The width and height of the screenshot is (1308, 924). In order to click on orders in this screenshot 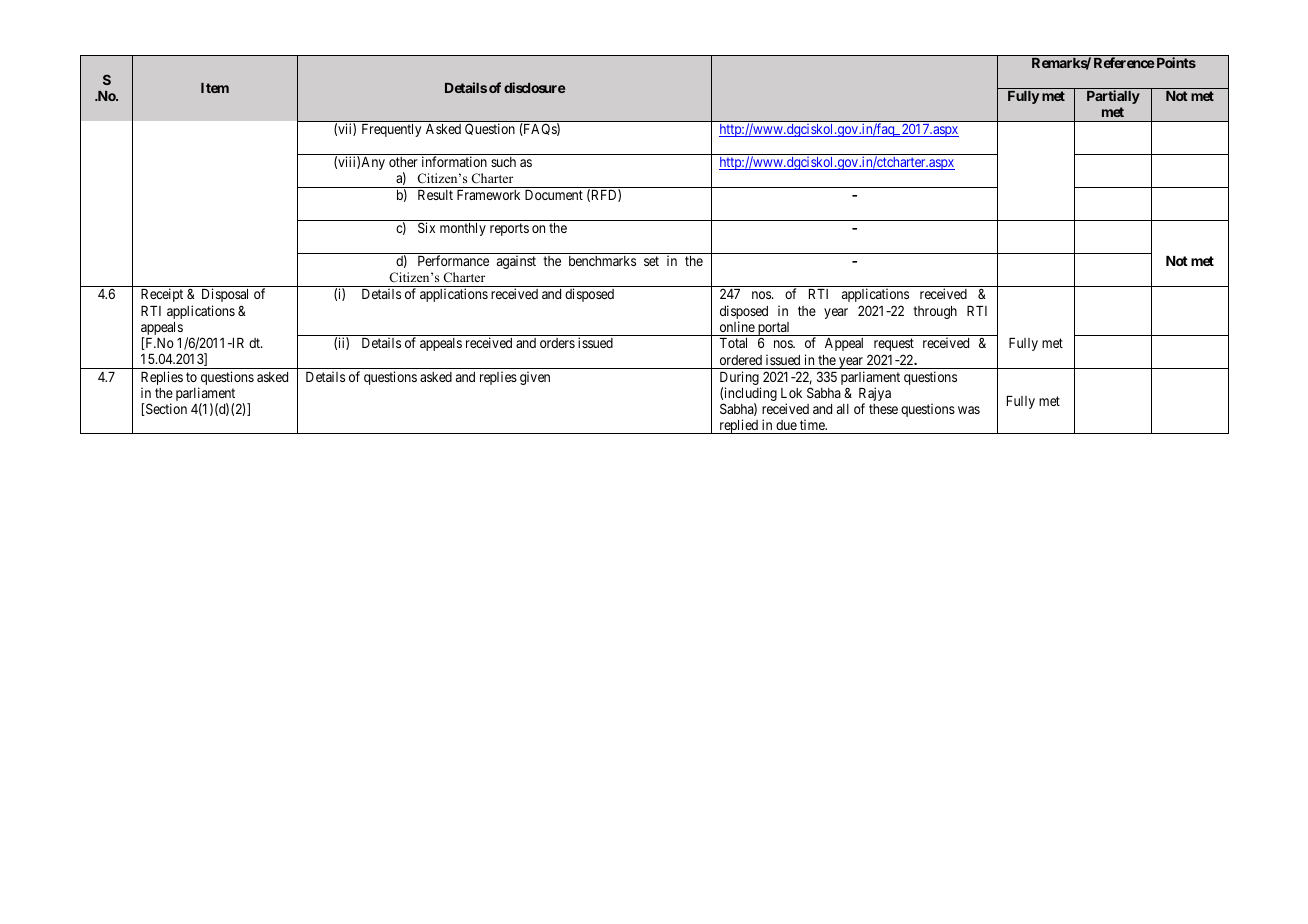, I will do `click(557, 343)`.
